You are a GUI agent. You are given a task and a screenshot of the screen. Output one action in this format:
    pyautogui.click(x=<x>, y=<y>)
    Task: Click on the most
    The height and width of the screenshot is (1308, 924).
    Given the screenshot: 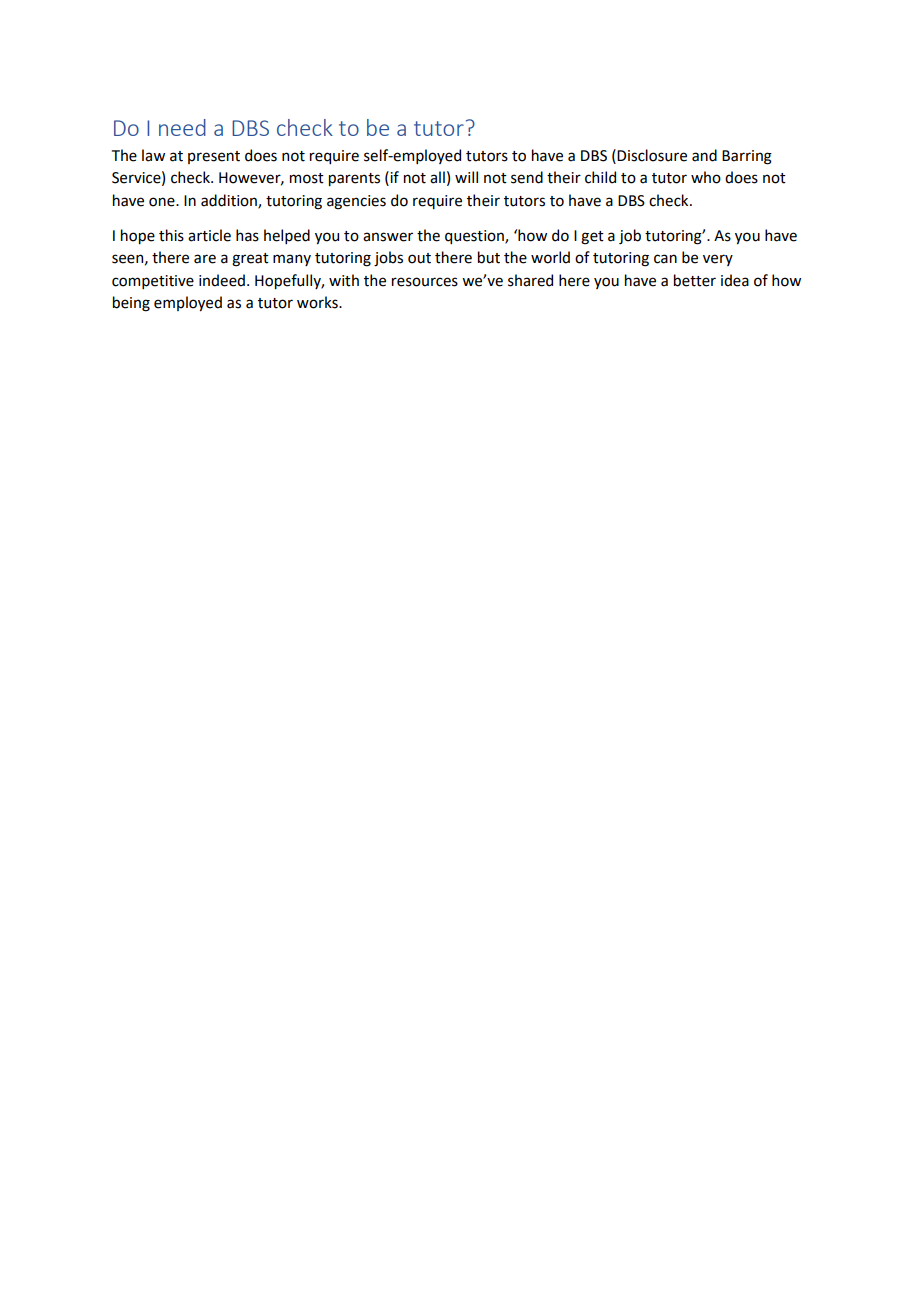 What is the action you would take?
    pyautogui.click(x=307, y=178)
